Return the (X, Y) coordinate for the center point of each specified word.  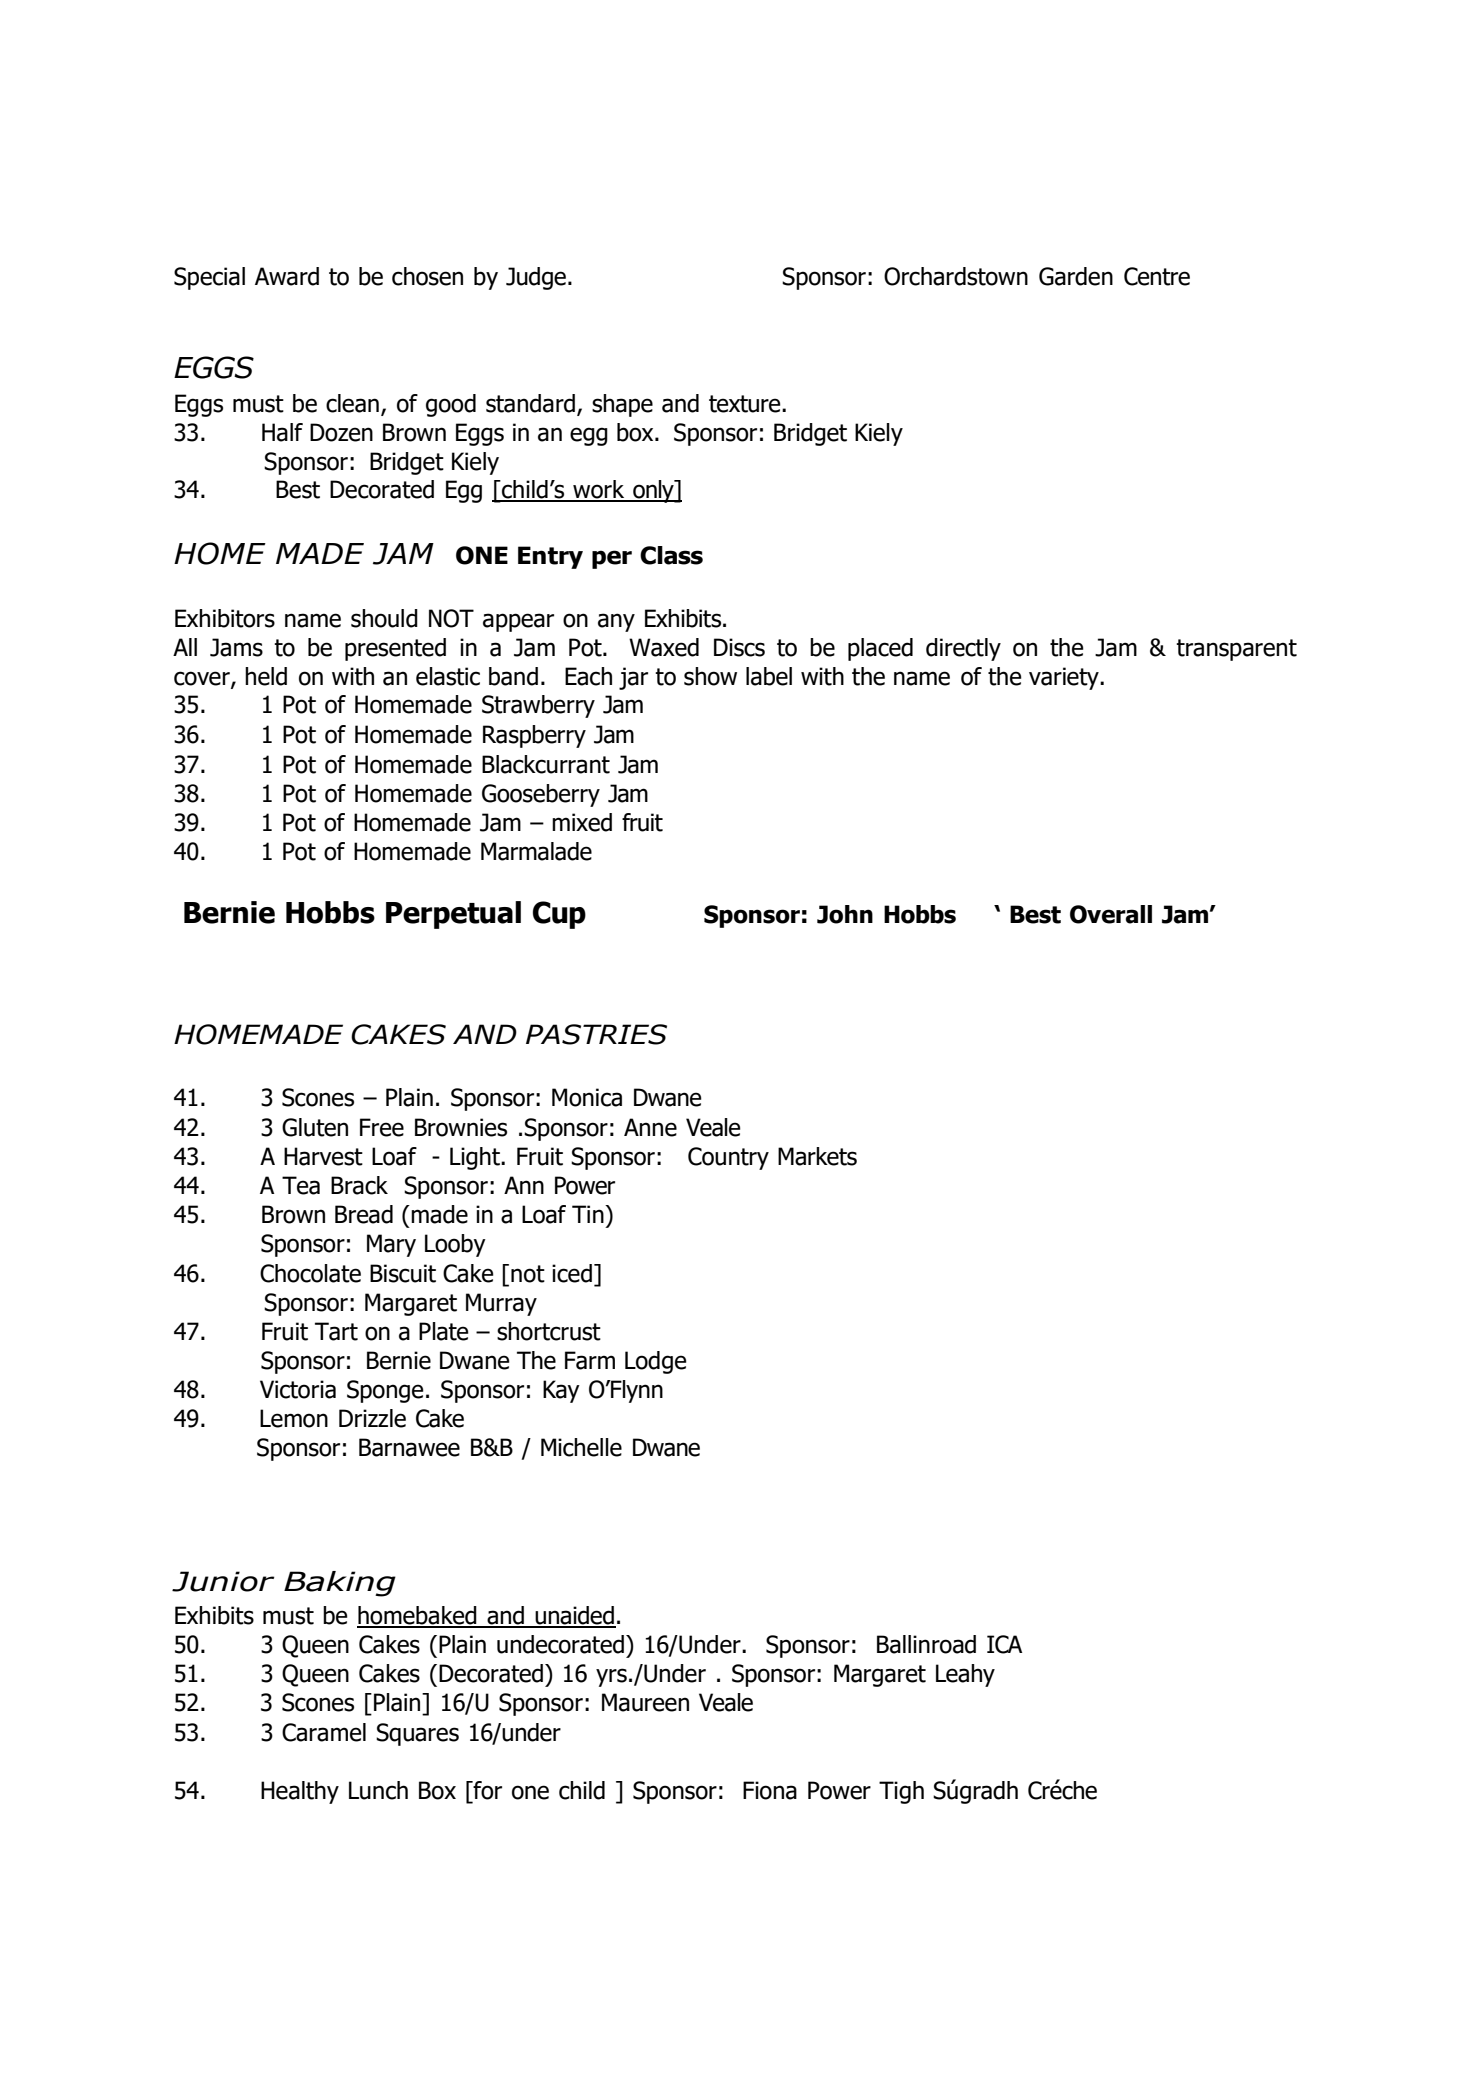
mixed (582, 822)
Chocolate (310, 1273)
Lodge (656, 1362)
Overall (1111, 914)
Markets (817, 1156)
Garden (1076, 276)
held (266, 676)
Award (287, 276)
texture (746, 404)
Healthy (300, 1792)
